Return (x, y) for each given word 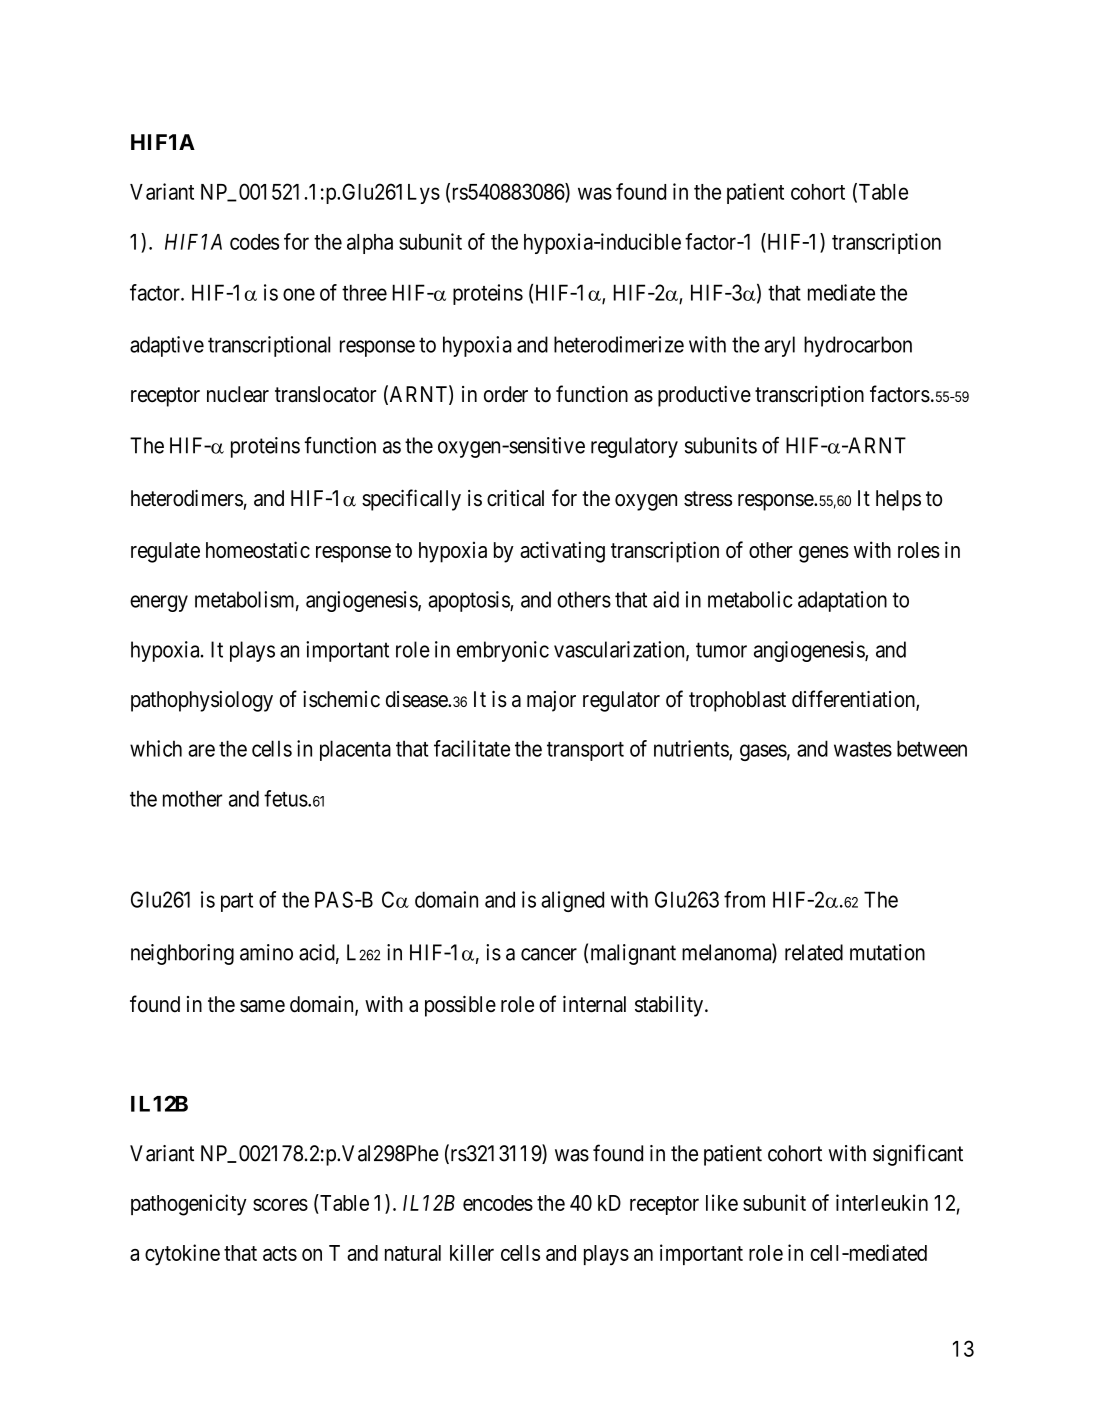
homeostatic (258, 549)
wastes (863, 749)
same (262, 1006)
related (814, 952)
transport (585, 751)
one (299, 294)
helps (898, 500)
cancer (549, 954)
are (201, 750)
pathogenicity (189, 1205)
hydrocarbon (858, 346)
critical (515, 498)
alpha (370, 244)
